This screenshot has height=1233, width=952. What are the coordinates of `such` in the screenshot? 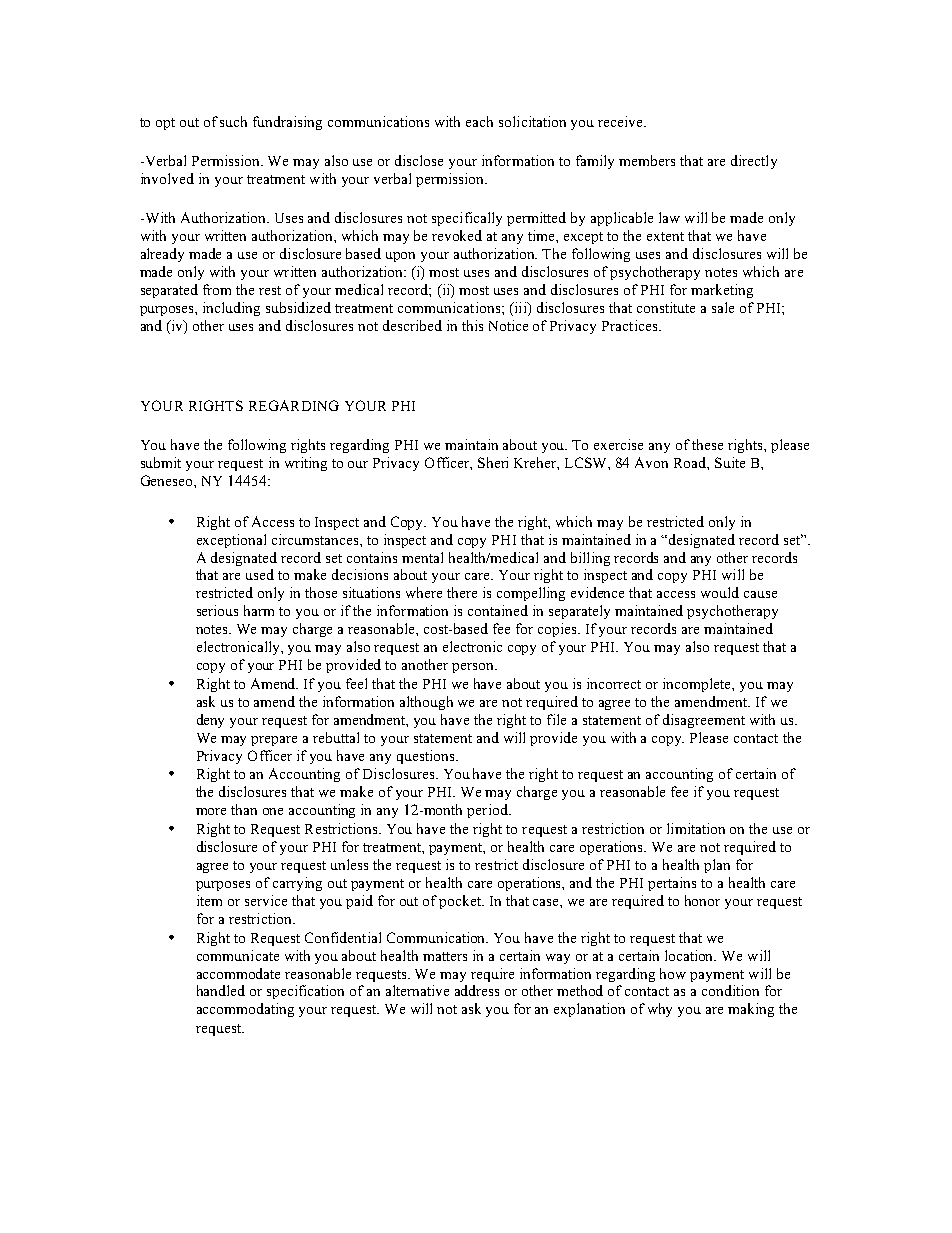 It's located at (233, 121).
